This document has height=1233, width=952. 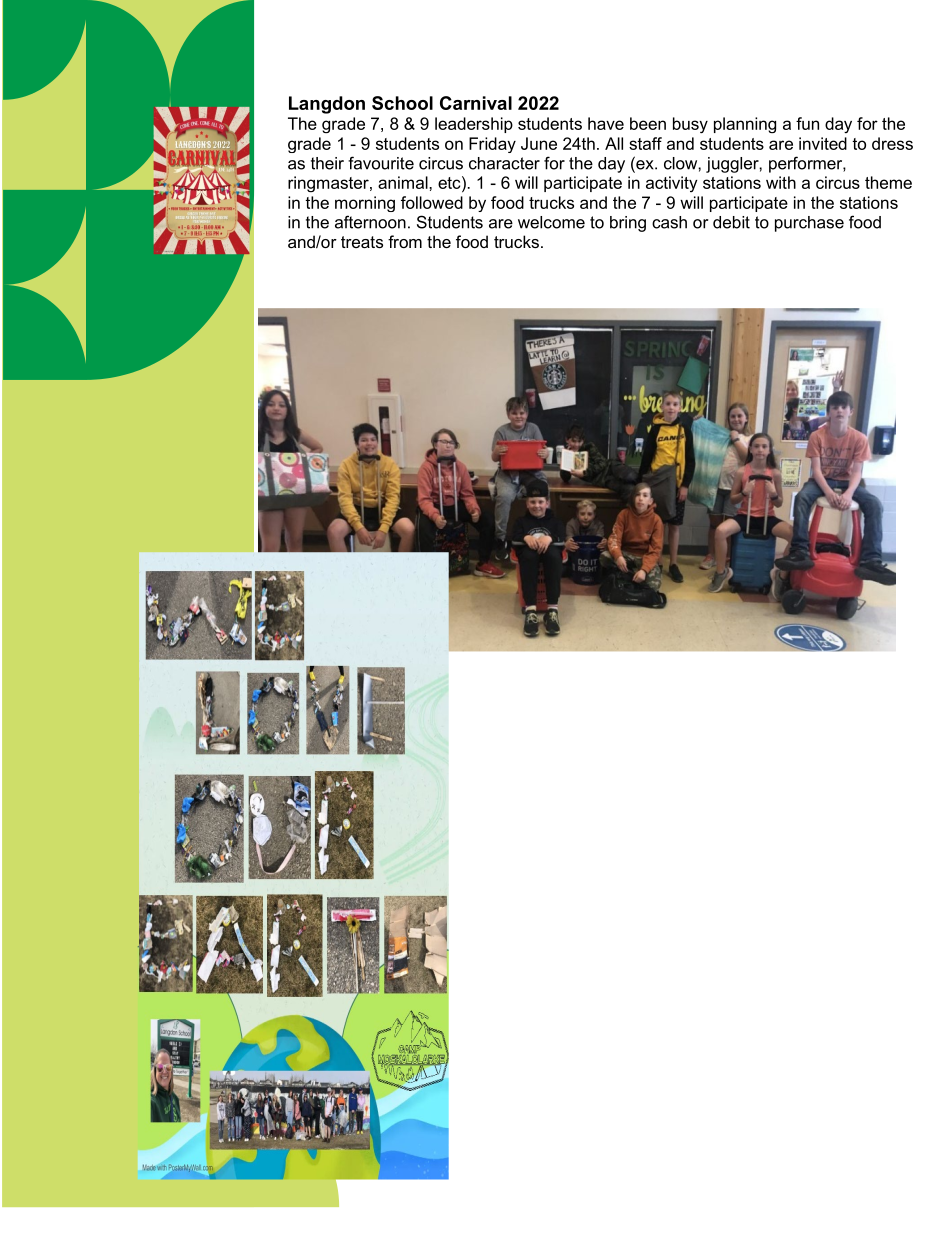 What do you see at coordinates (807, 123) in the document?
I see `fun` at bounding box center [807, 123].
